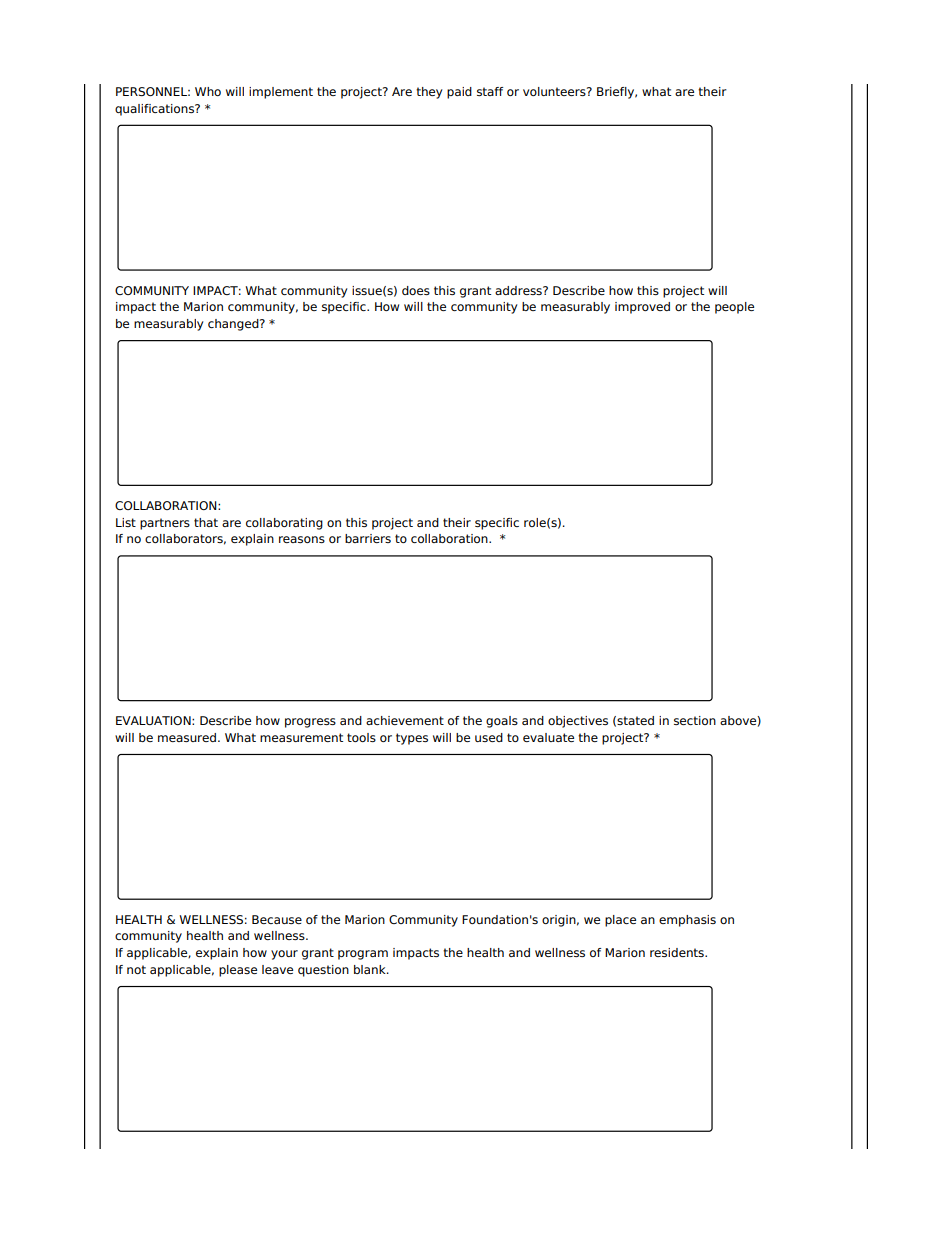  Describe the element at coordinates (416, 290) in the document. I see `does` at that location.
